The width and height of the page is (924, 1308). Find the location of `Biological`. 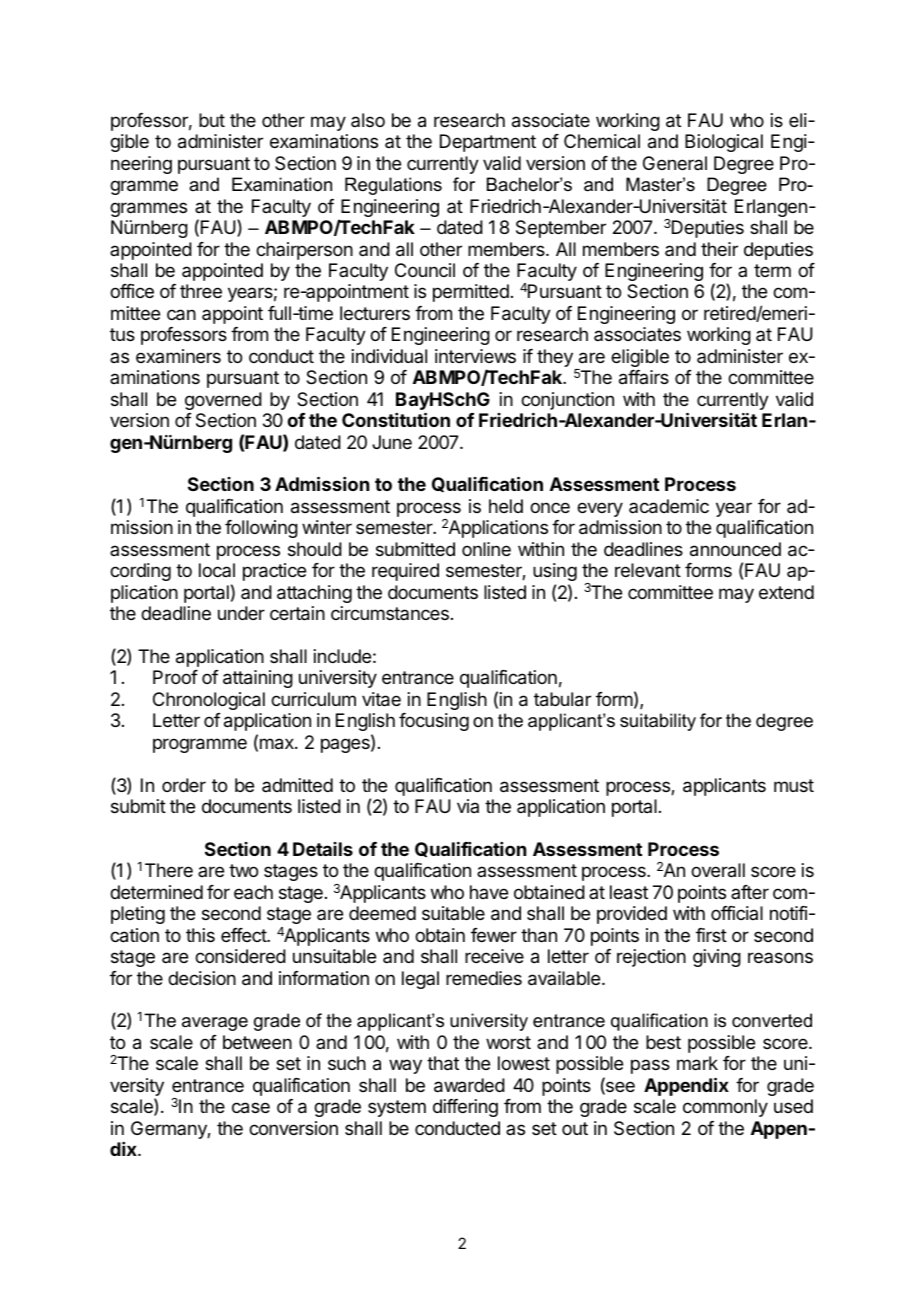

Biological is located at coordinates (724, 143).
